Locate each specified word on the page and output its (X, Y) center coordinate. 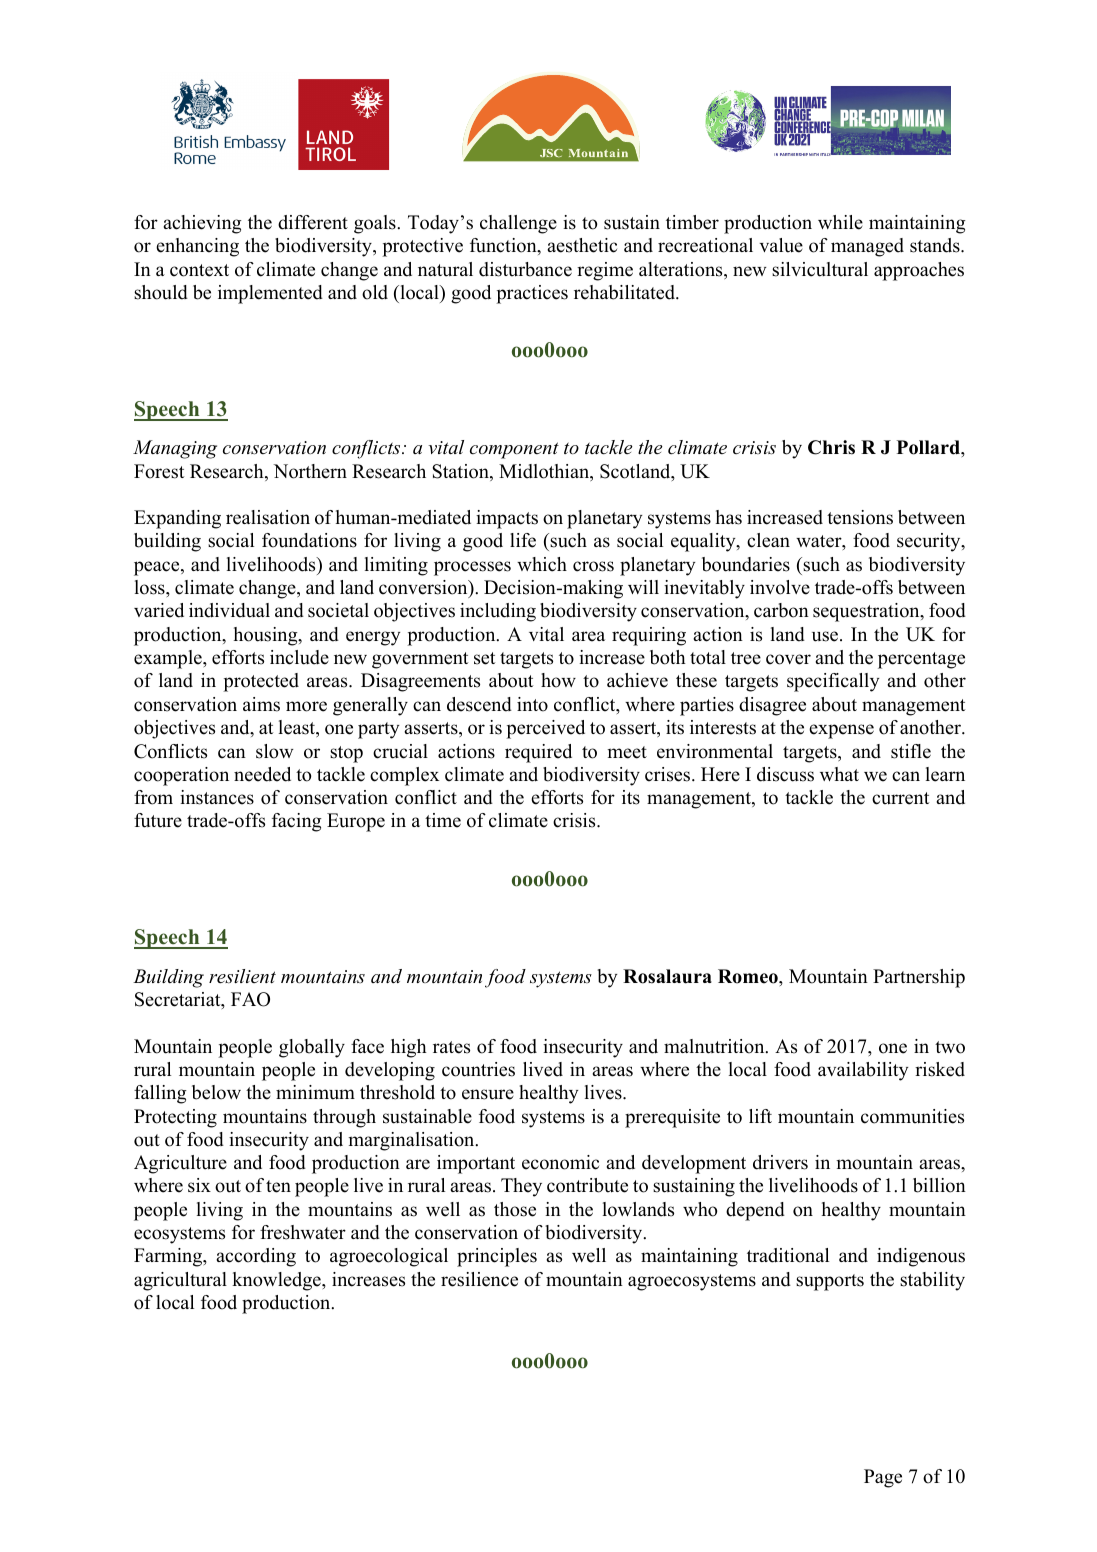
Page (883, 1478)
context (199, 270)
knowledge (277, 1281)
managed (867, 247)
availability (863, 1071)
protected (261, 682)
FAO (250, 999)
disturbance (525, 269)
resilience (479, 1279)
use (826, 636)
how (558, 680)
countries (478, 1069)
